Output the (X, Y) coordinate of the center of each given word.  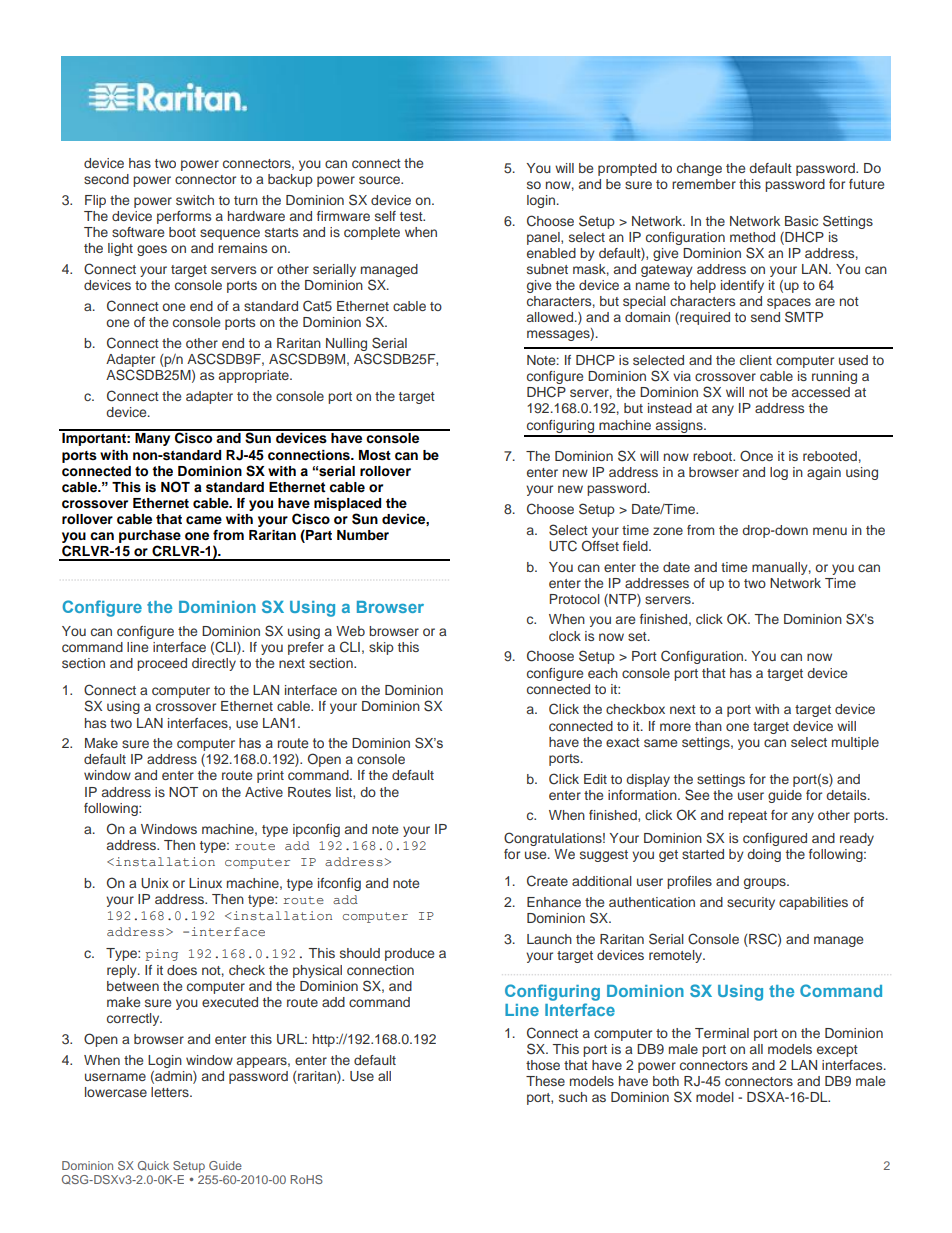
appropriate (255, 376)
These (545, 1081)
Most (375, 455)
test (412, 216)
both (666, 1081)
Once (756, 456)
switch (195, 200)
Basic (801, 221)
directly (214, 664)
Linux (205, 883)
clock (565, 636)
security (751, 903)
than (708, 726)
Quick (153, 1166)
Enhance (554, 902)
